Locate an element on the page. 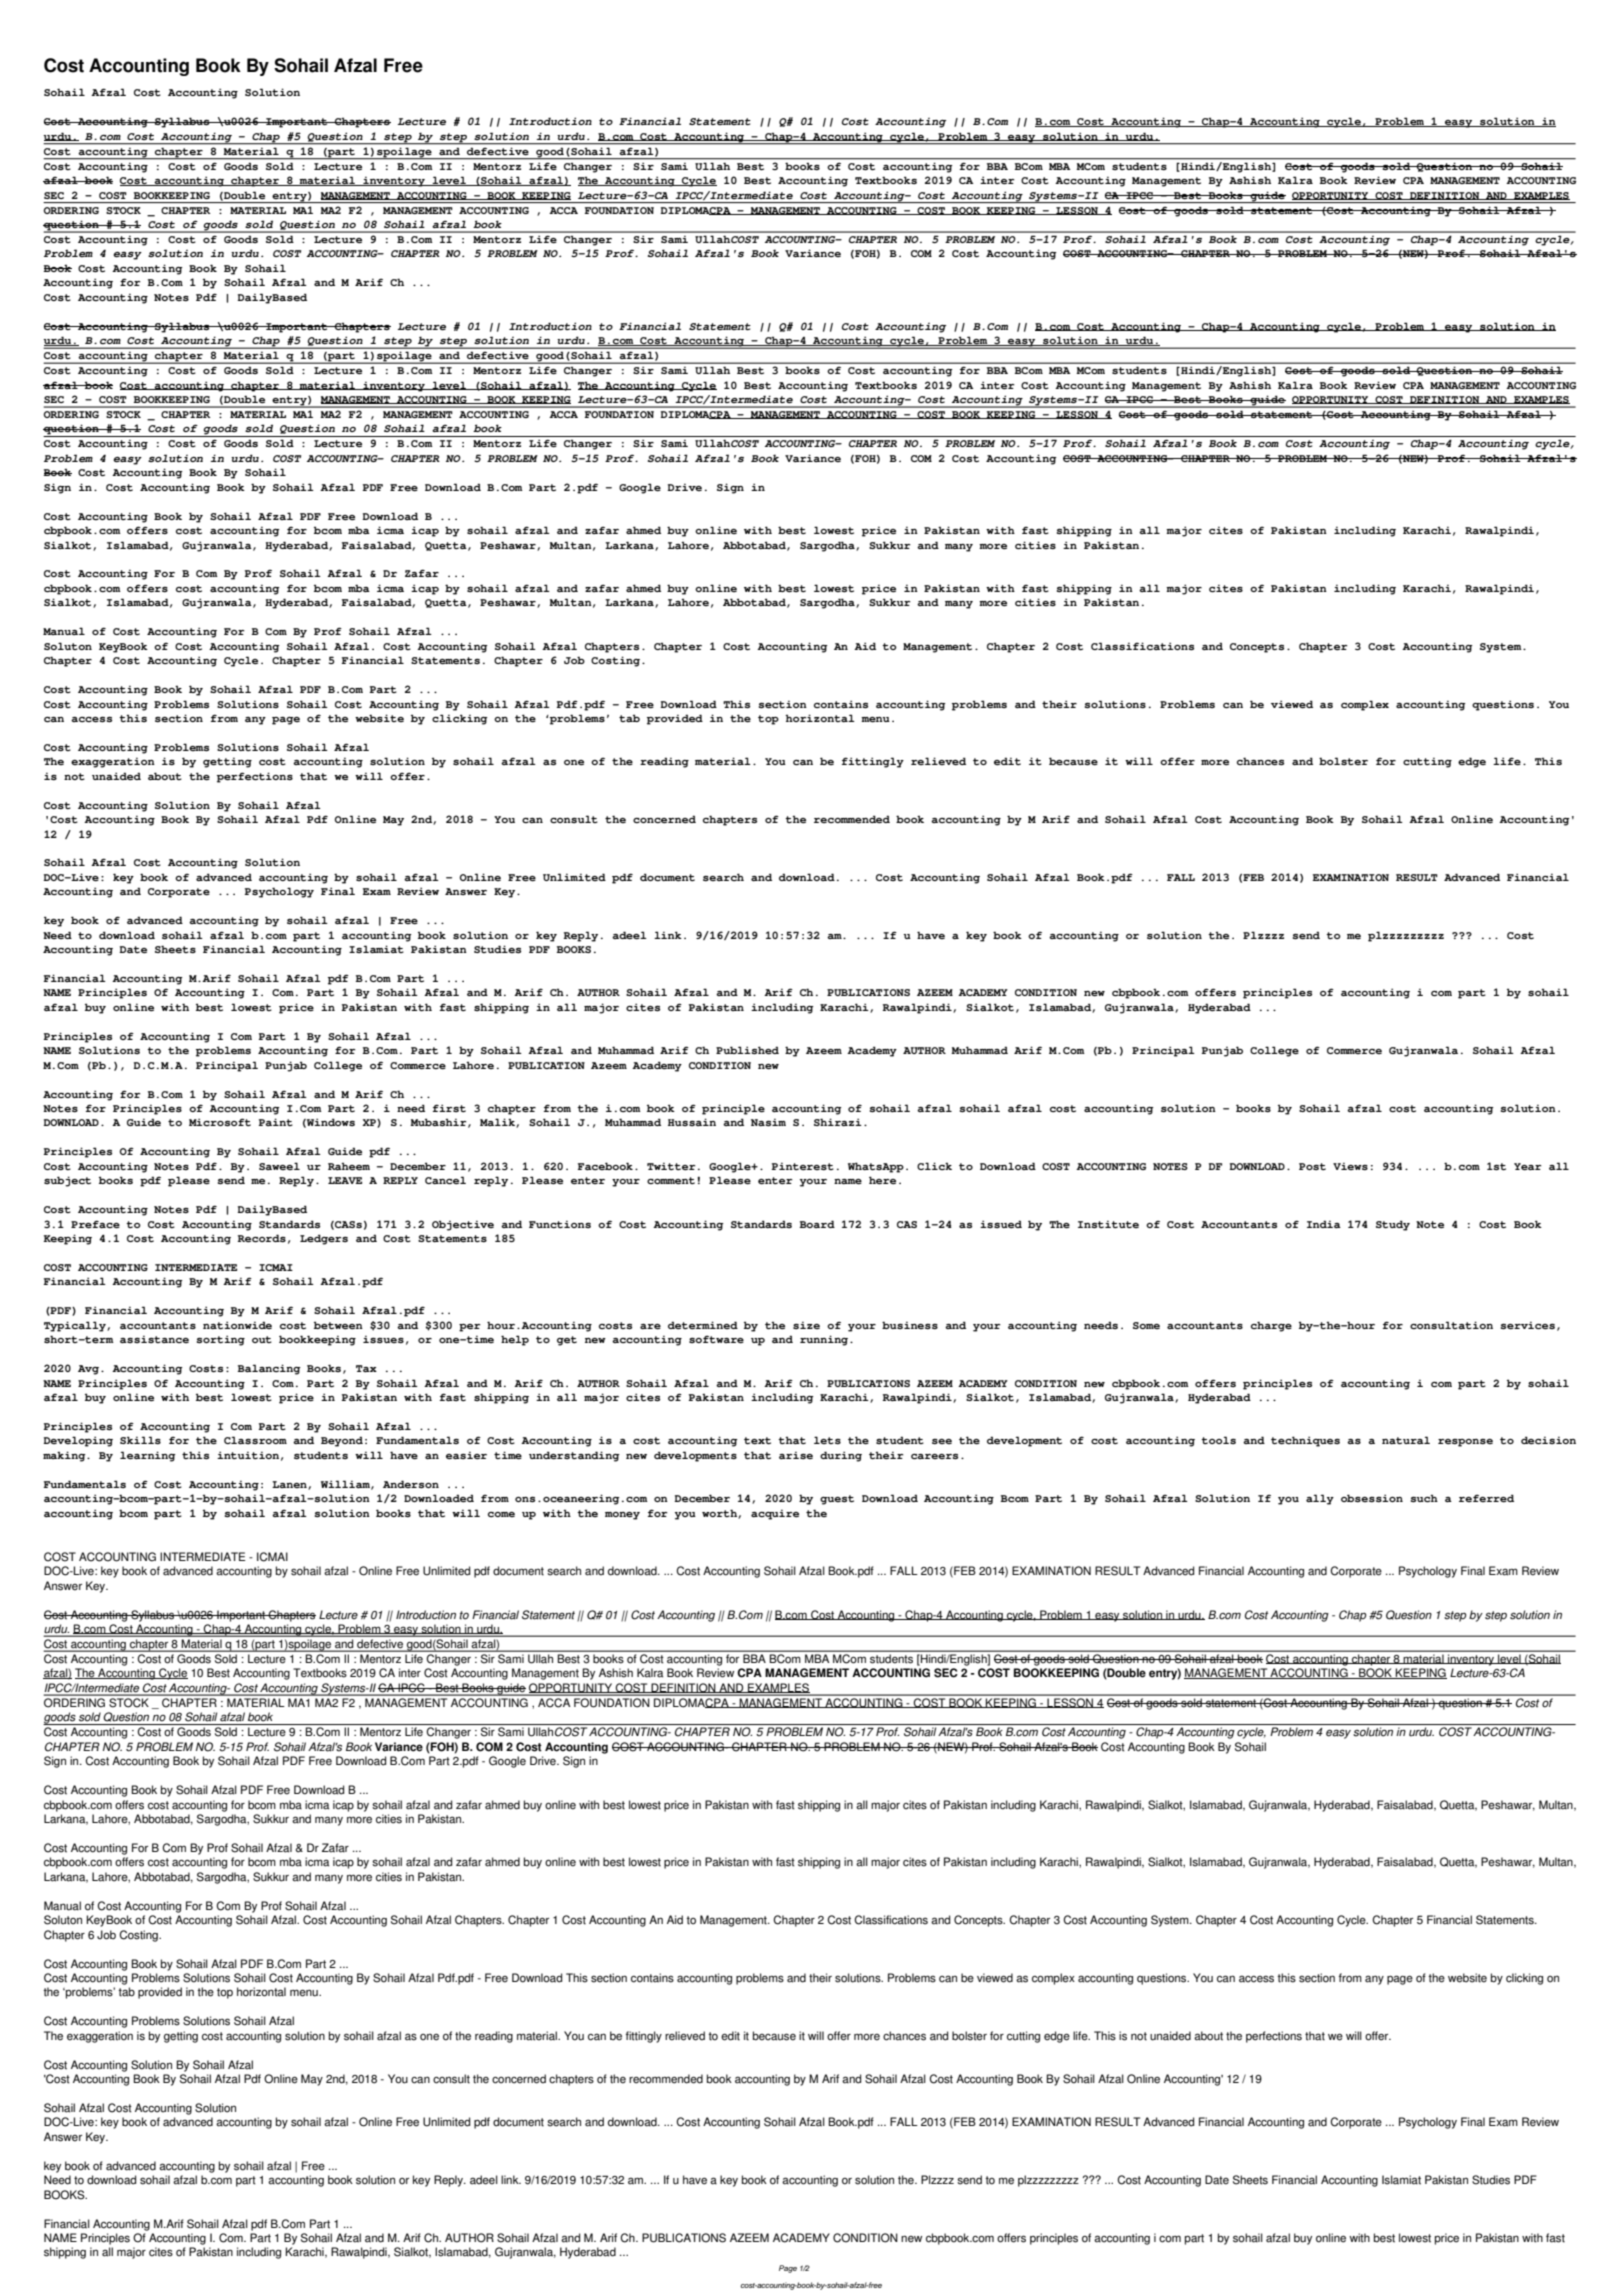 The image size is (1622, 2296). lets is located at coordinates (827, 1440).
